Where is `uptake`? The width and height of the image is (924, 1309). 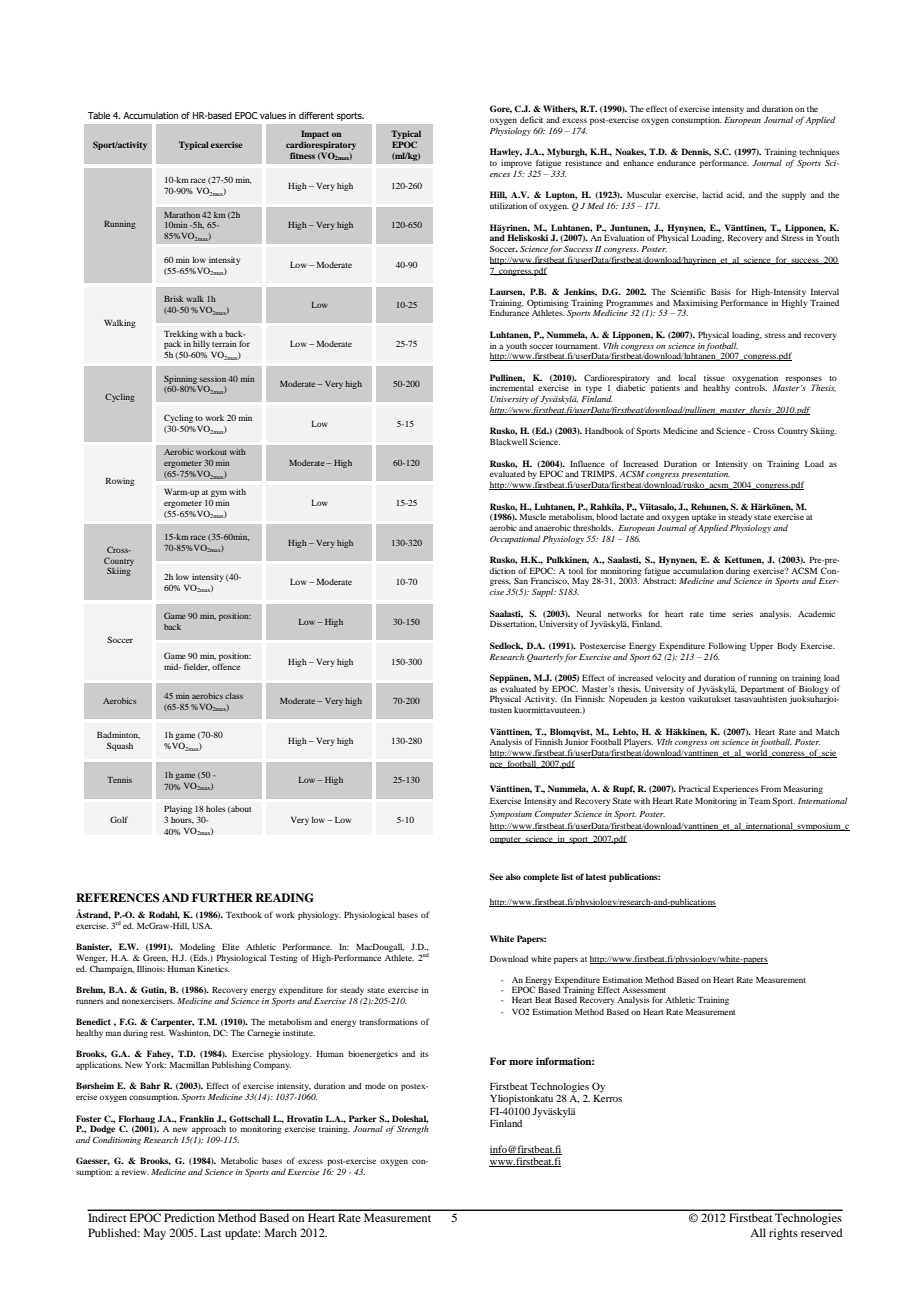
uptake is located at coordinates (704, 519).
